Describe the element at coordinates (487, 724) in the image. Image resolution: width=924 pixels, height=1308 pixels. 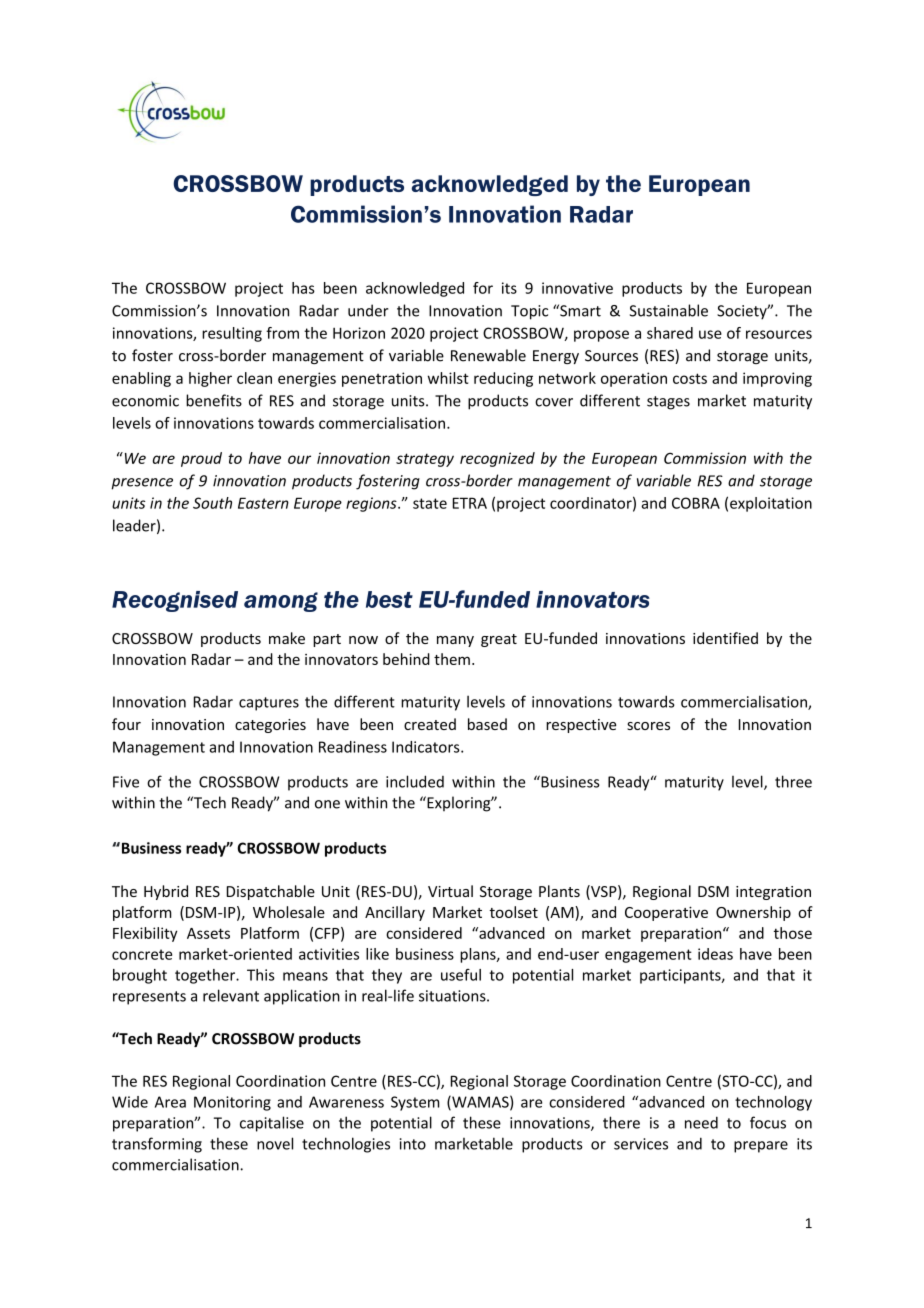
I see `based` at that location.
